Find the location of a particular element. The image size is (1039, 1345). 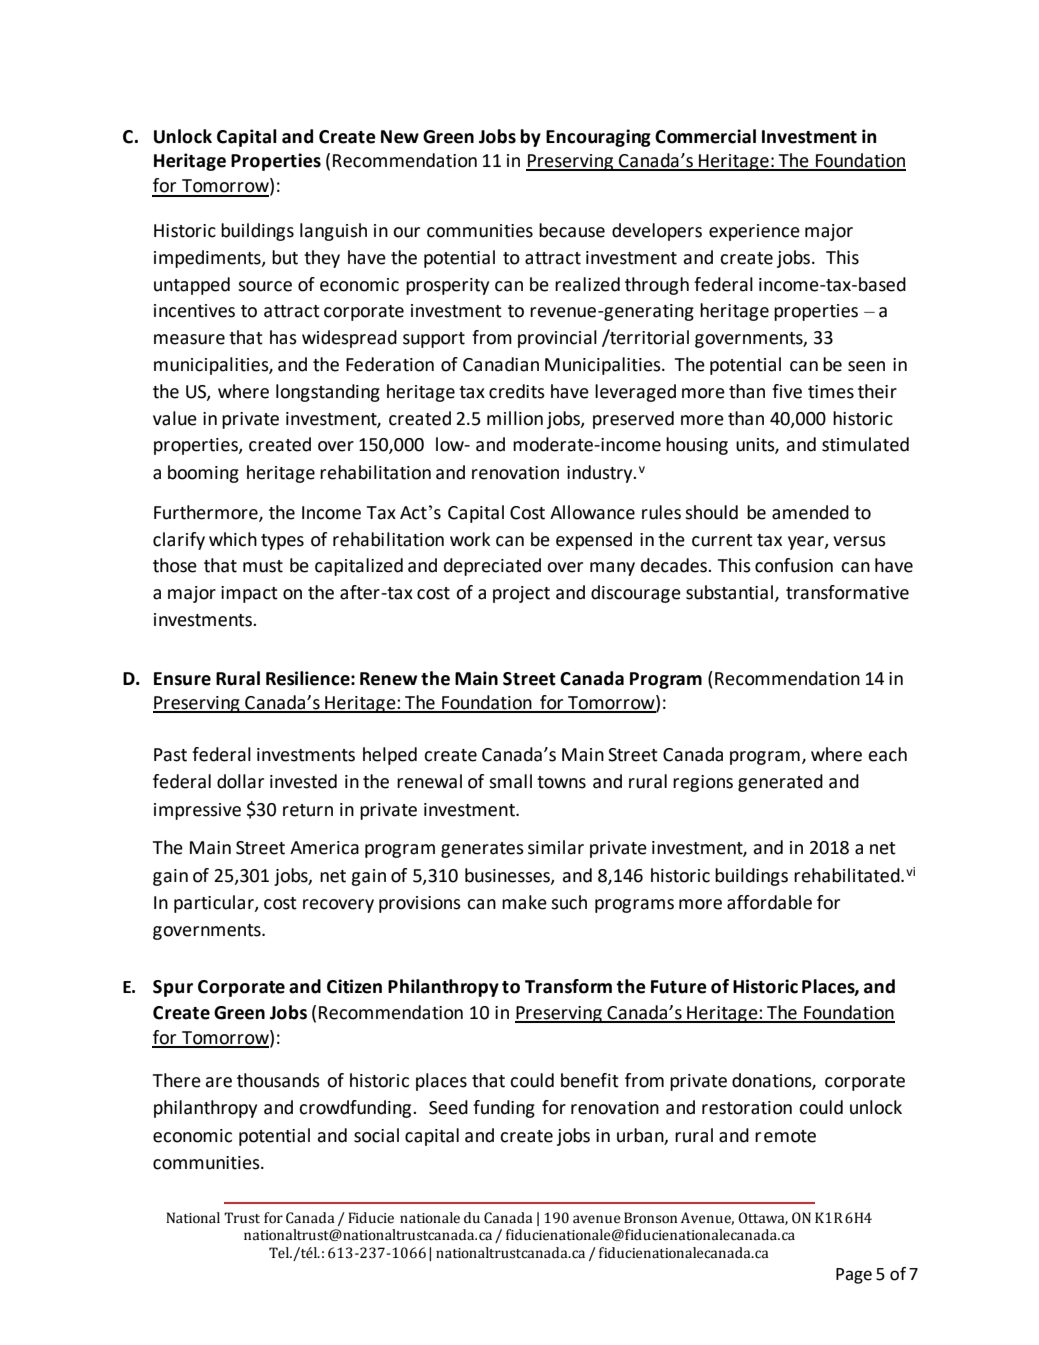

Encouraging is located at coordinates (598, 138).
